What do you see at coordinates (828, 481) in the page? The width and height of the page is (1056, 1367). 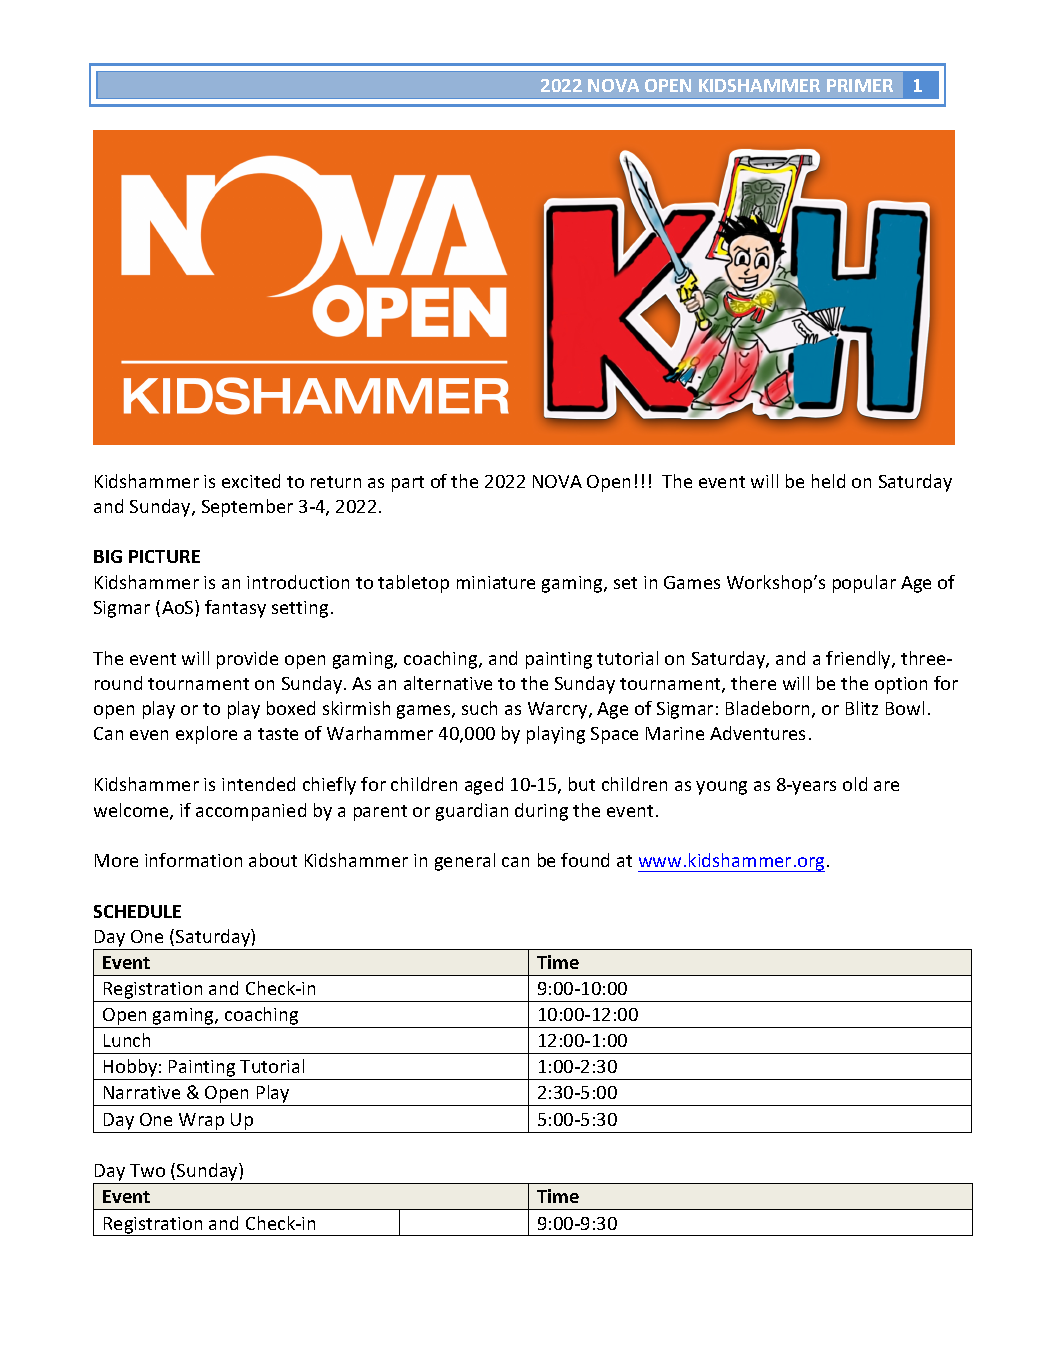 I see `held` at bounding box center [828, 481].
